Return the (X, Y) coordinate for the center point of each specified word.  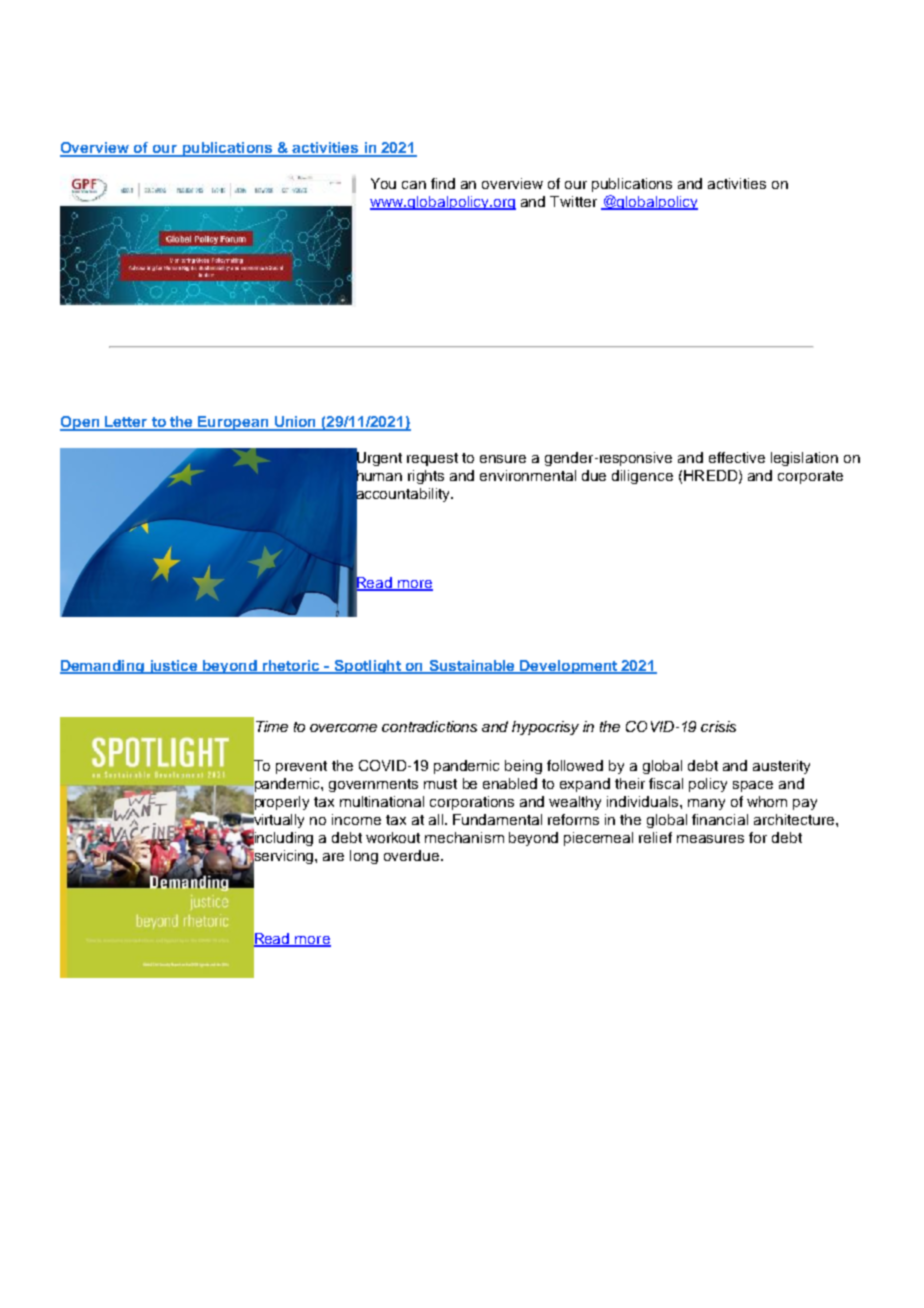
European (234, 423)
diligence (642, 477)
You (383, 183)
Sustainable (472, 666)
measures (710, 839)
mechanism (464, 837)
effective (737, 457)
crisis (718, 726)
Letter (126, 423)
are (333, 857)
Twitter (573, 201)
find (443, 183)
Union (296, 423)
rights (426, 477)
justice (173, 667)
